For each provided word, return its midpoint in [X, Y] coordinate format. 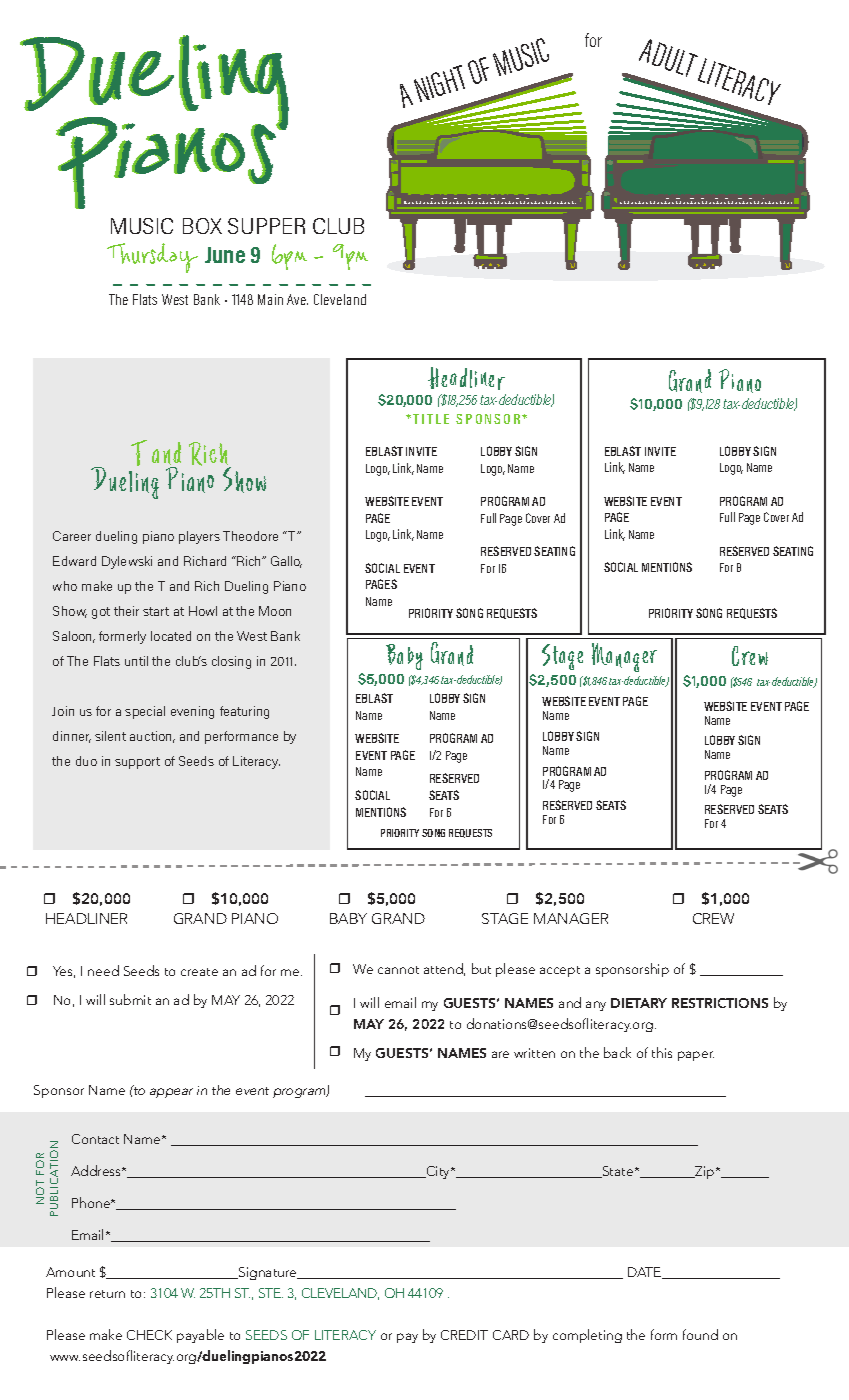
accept [560, 971]
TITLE [431, 419]
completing [587, 1336]
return [107, 1294]
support [137, 763]
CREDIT [464, 1335]
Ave [297, 299]
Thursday [152, 258]
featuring [244, 712]
